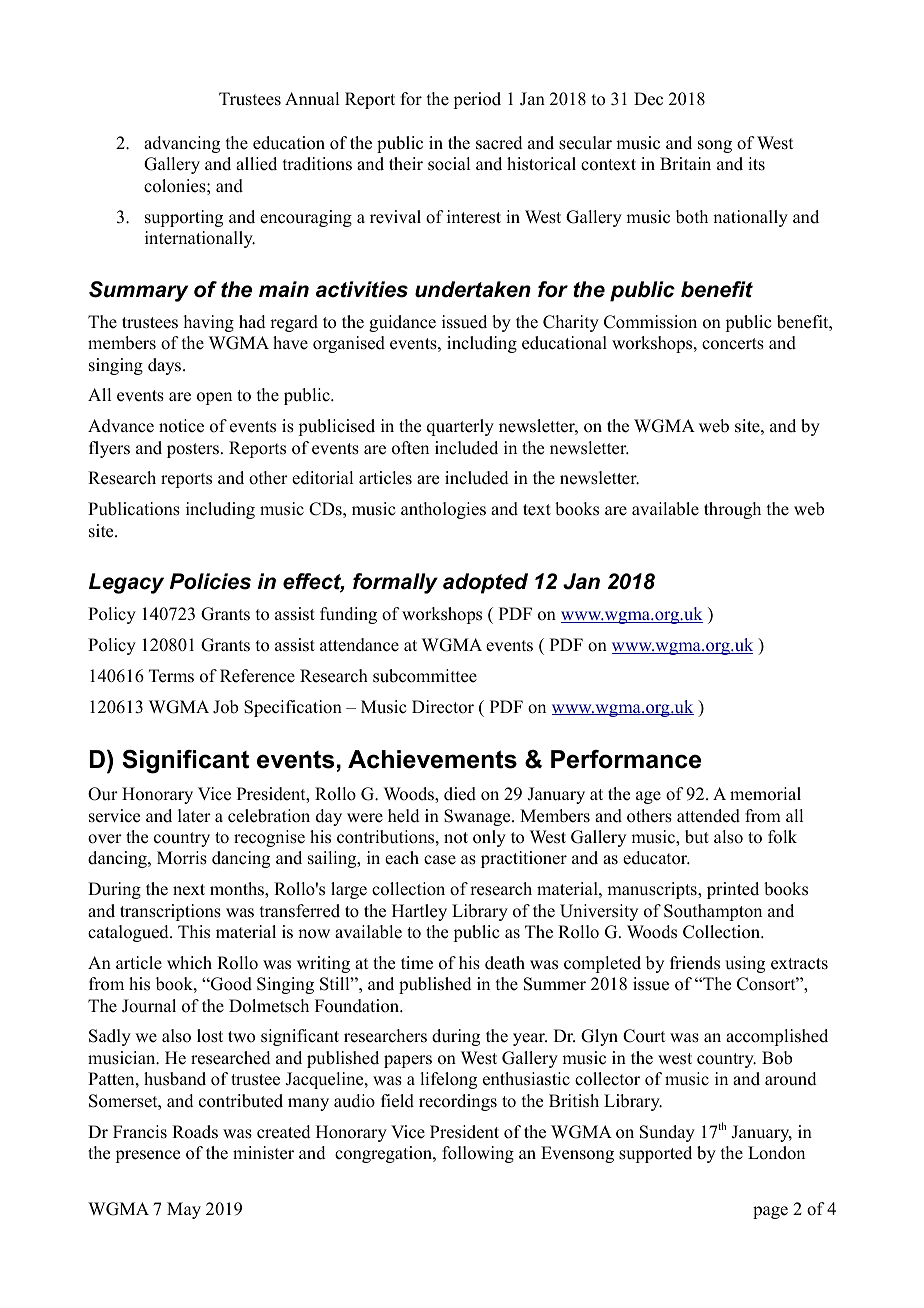 This screenshot has height=1308, width=924. What do you see at coordinates (449, 164) in the screenshot?
I see `social` at bounding box center [449, 164].
